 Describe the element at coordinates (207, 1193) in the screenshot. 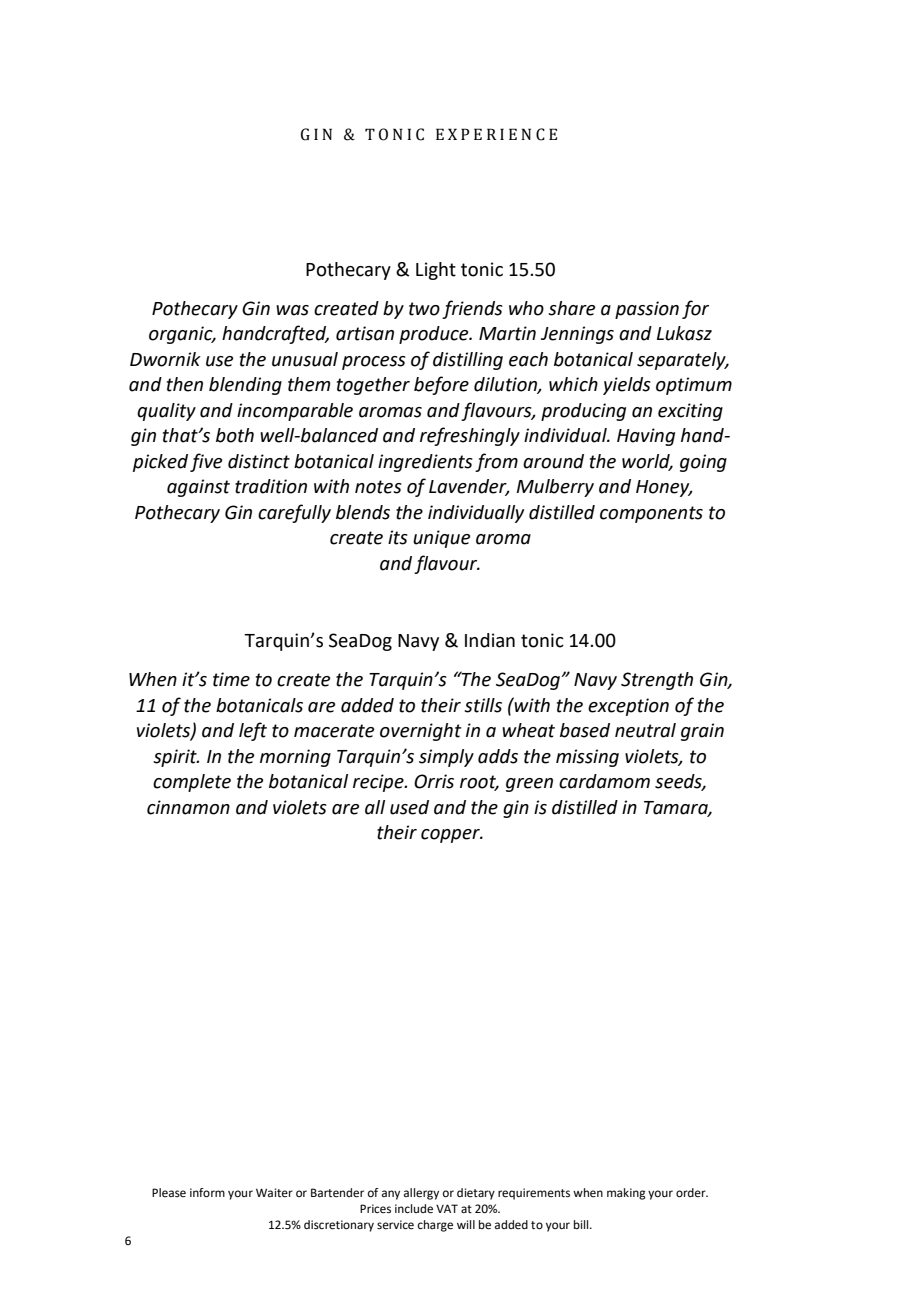

I see `inform` at that location.
